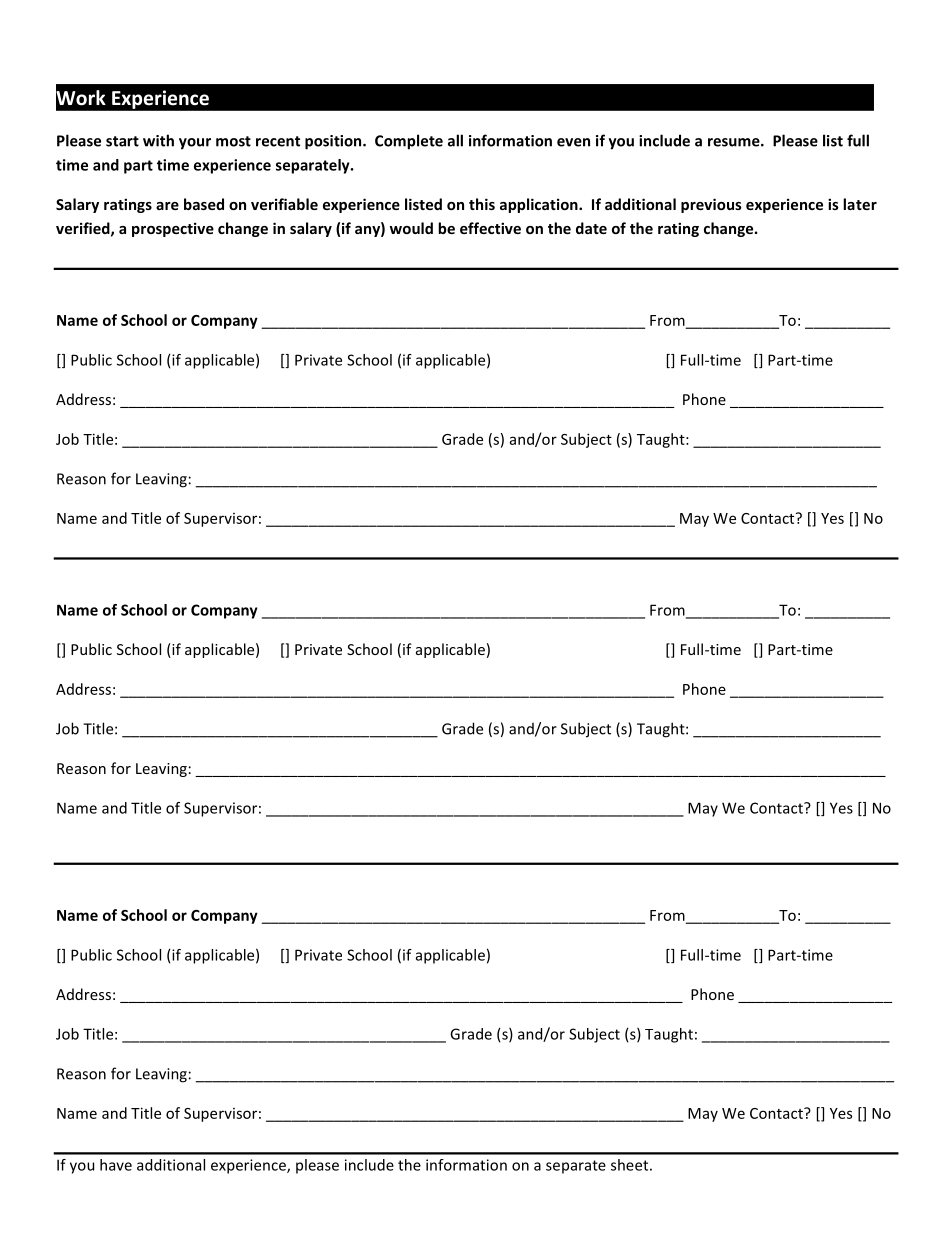 This screenshot has width=952, height=1233. I want to click on date, so click(591, 228).
